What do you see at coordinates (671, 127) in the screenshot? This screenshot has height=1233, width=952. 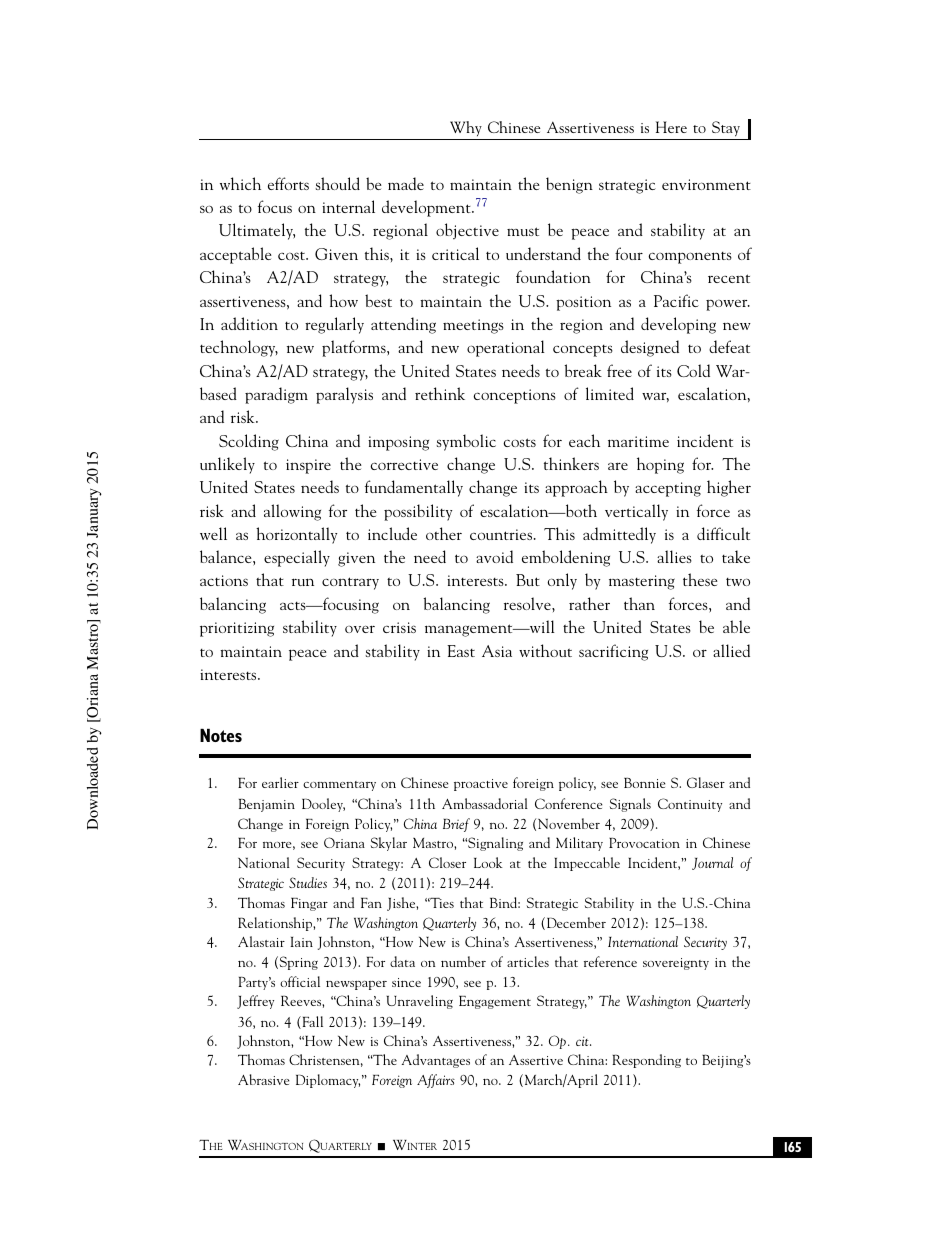 I see `Here` at bounding box center [671, 127].
